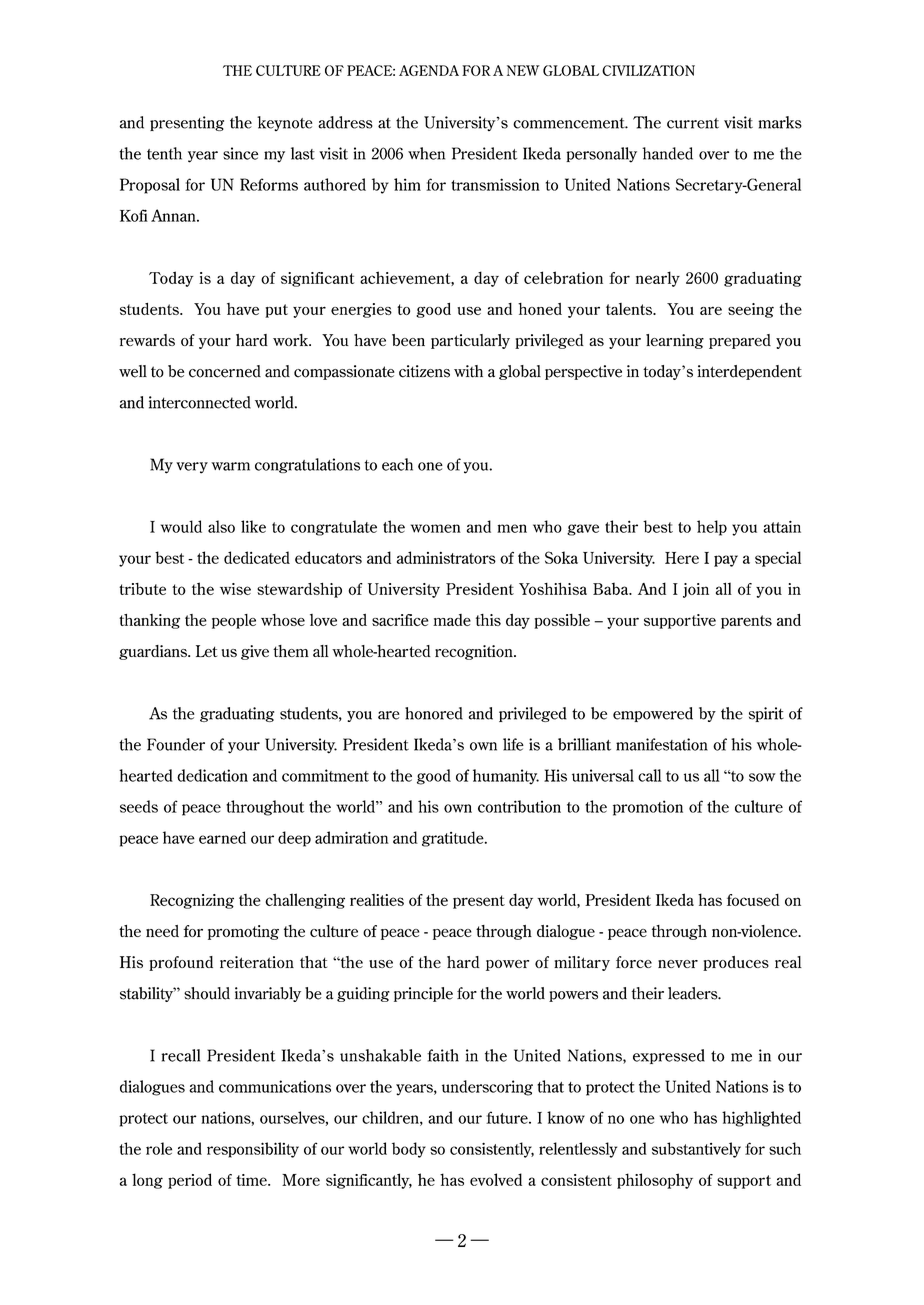 The height and width of the image is (1305, 924). Describe the element at coordinates (452, 620) in the image. I see `made` at that location.
